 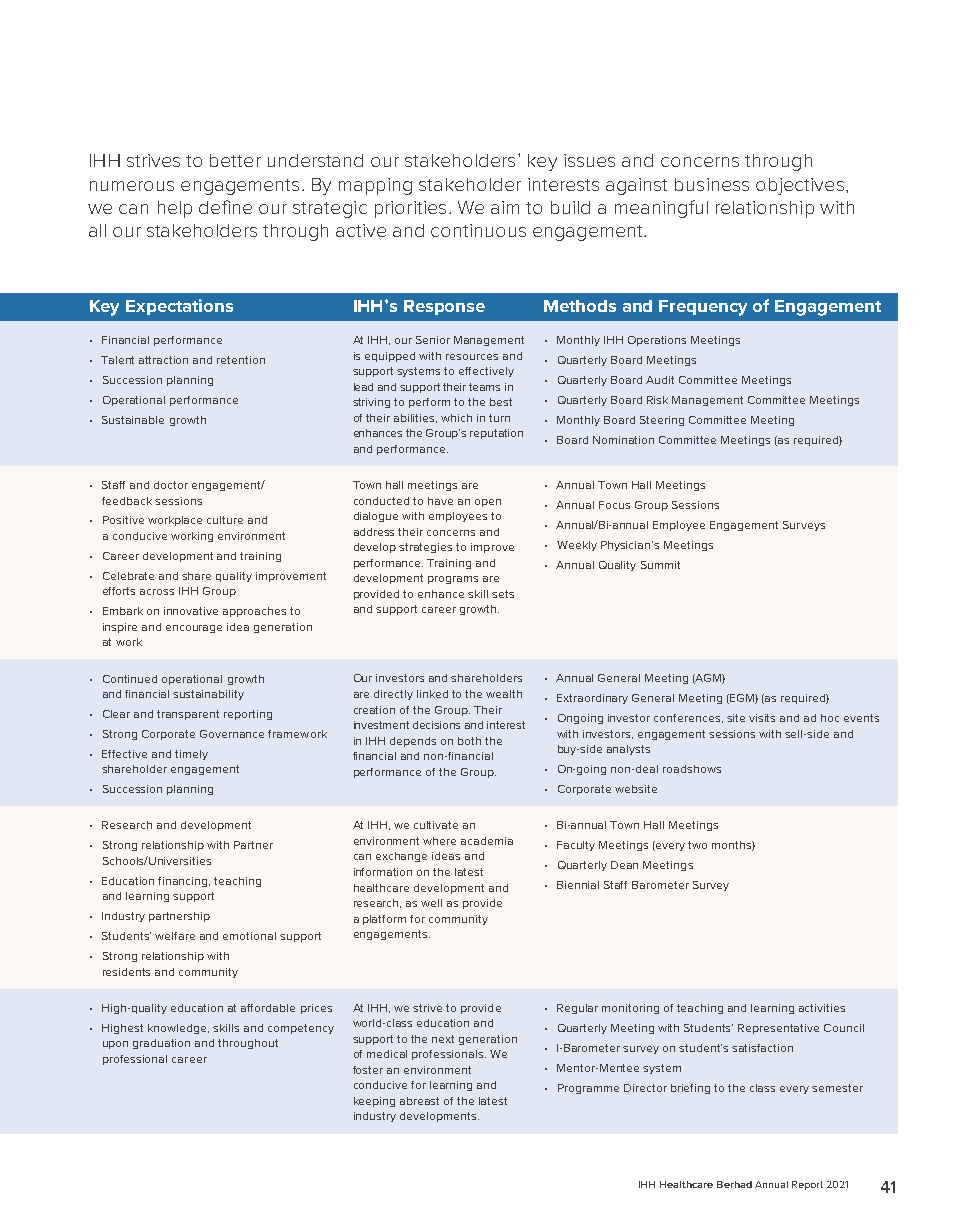 I want to click on hoc, so click(x=830, y=718).
